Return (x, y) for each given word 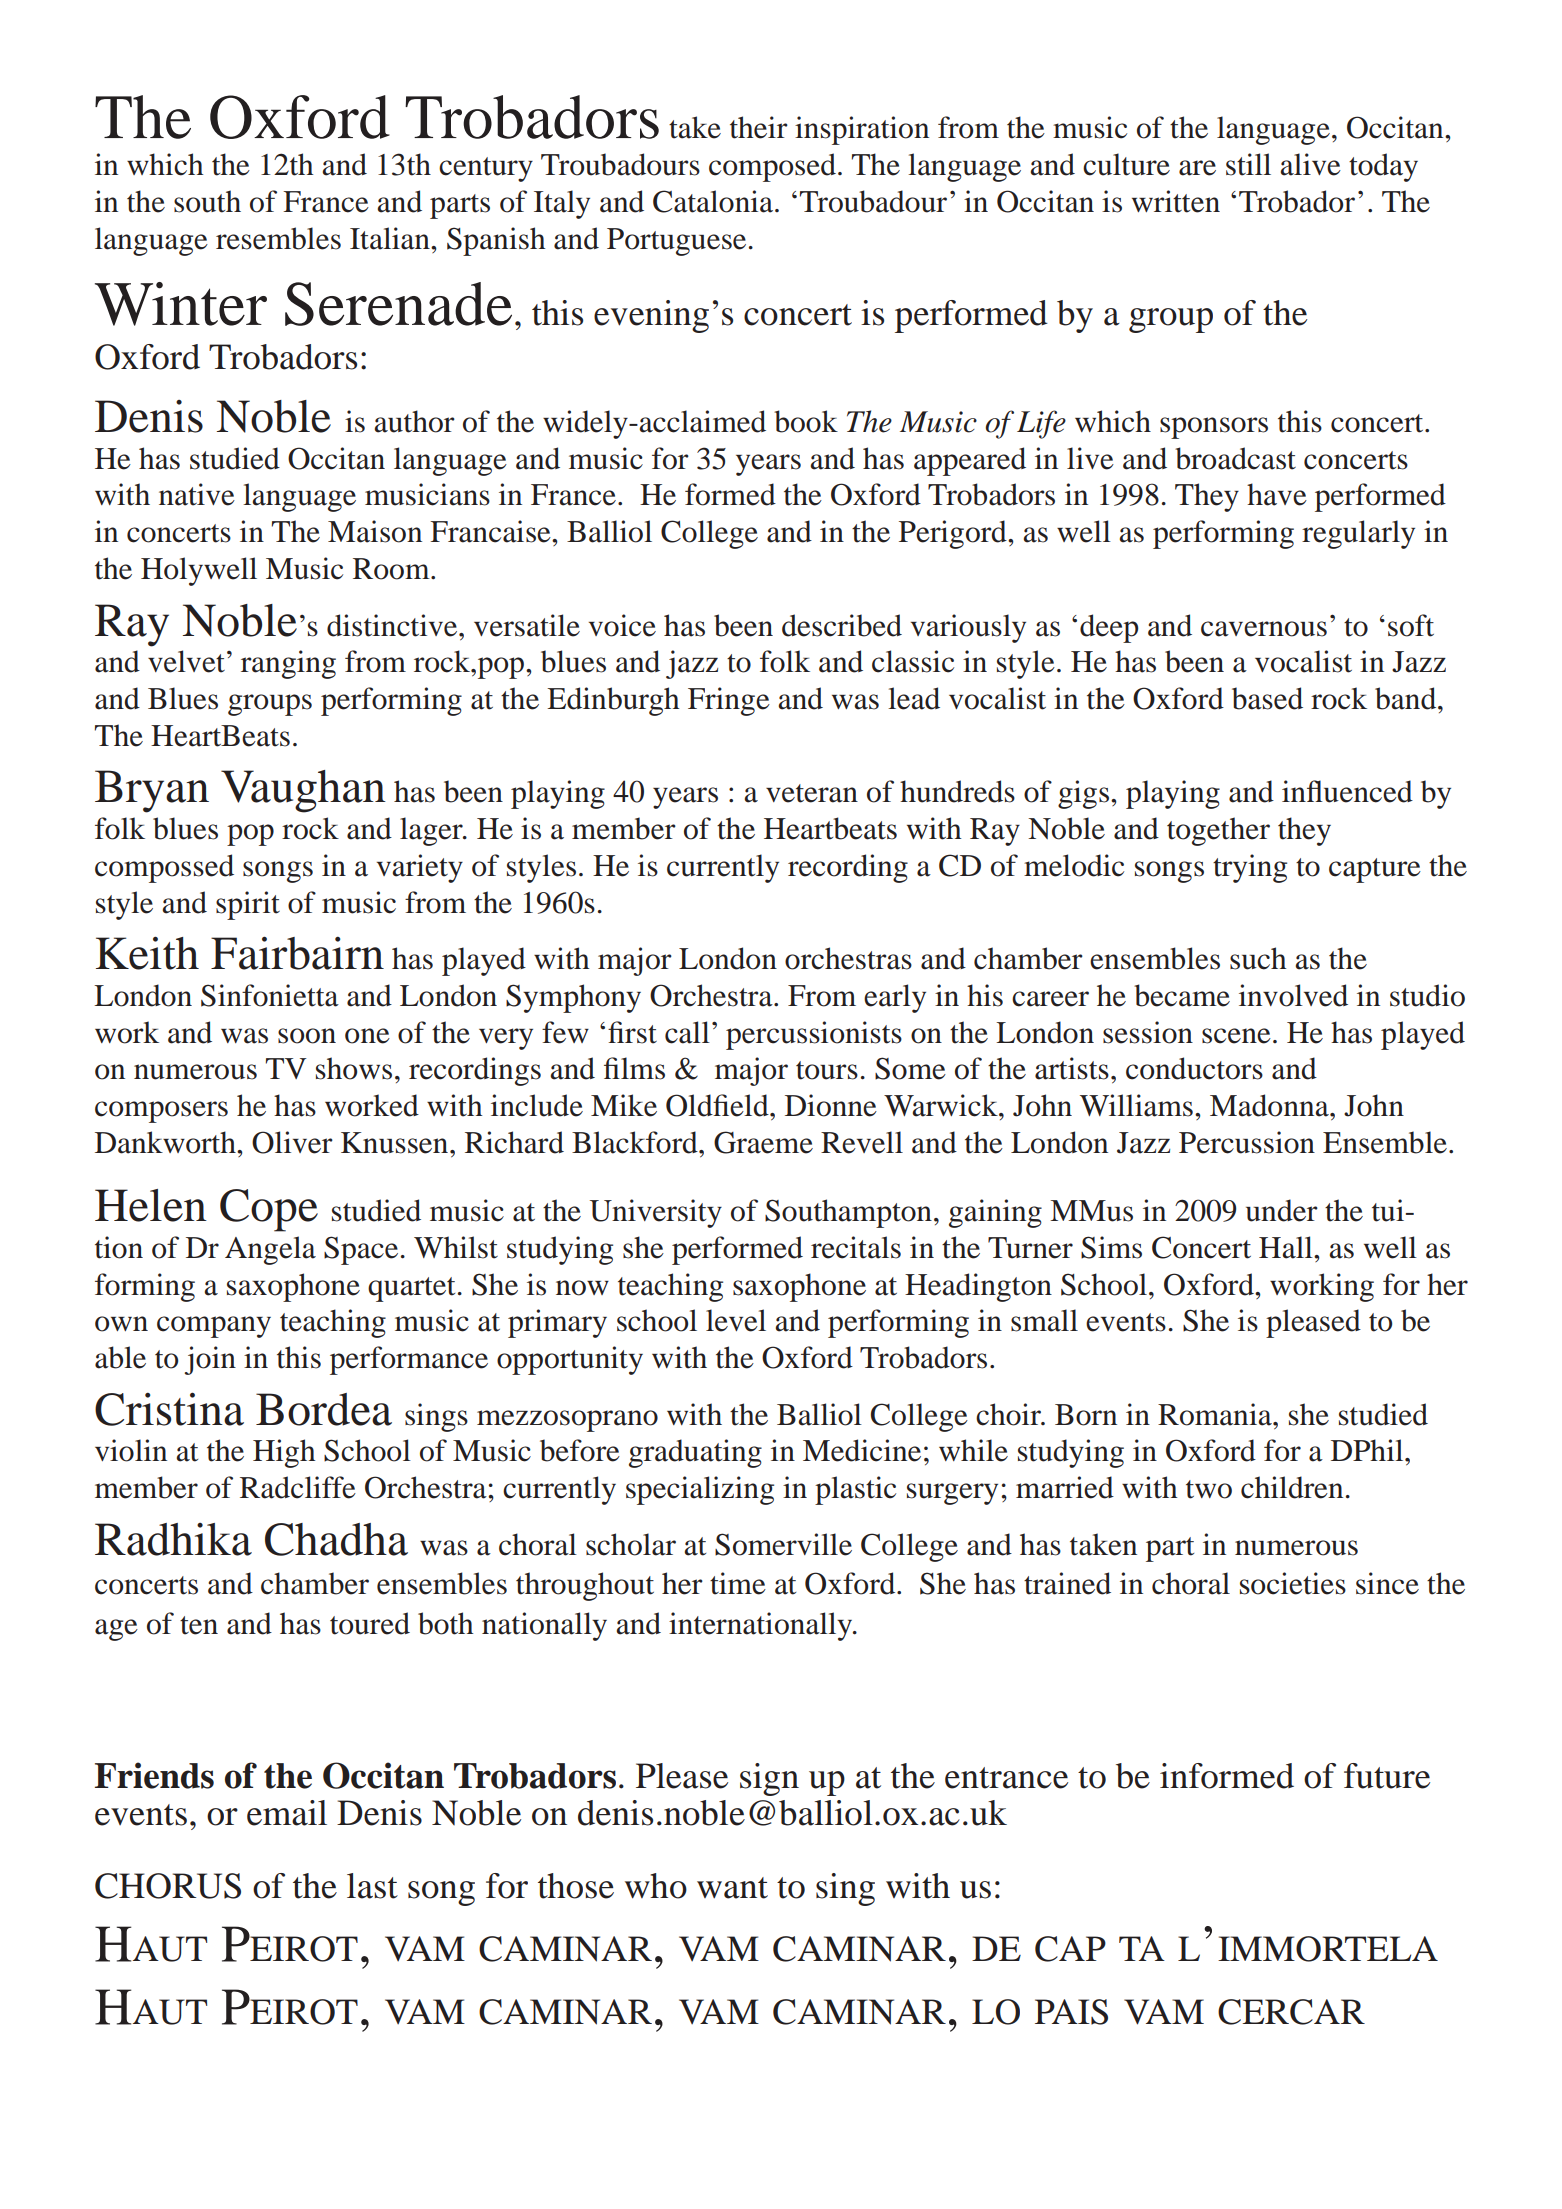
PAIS (1071, 2012)
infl (1302, 791)
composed (772, 167)
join (210, 1360)
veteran (812, 793)
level (736, 1320)
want (732, 1888)
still (1248, 164)
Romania (1216, 1414)
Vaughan (303, 791)
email (287, 1813)
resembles (278, 238)
